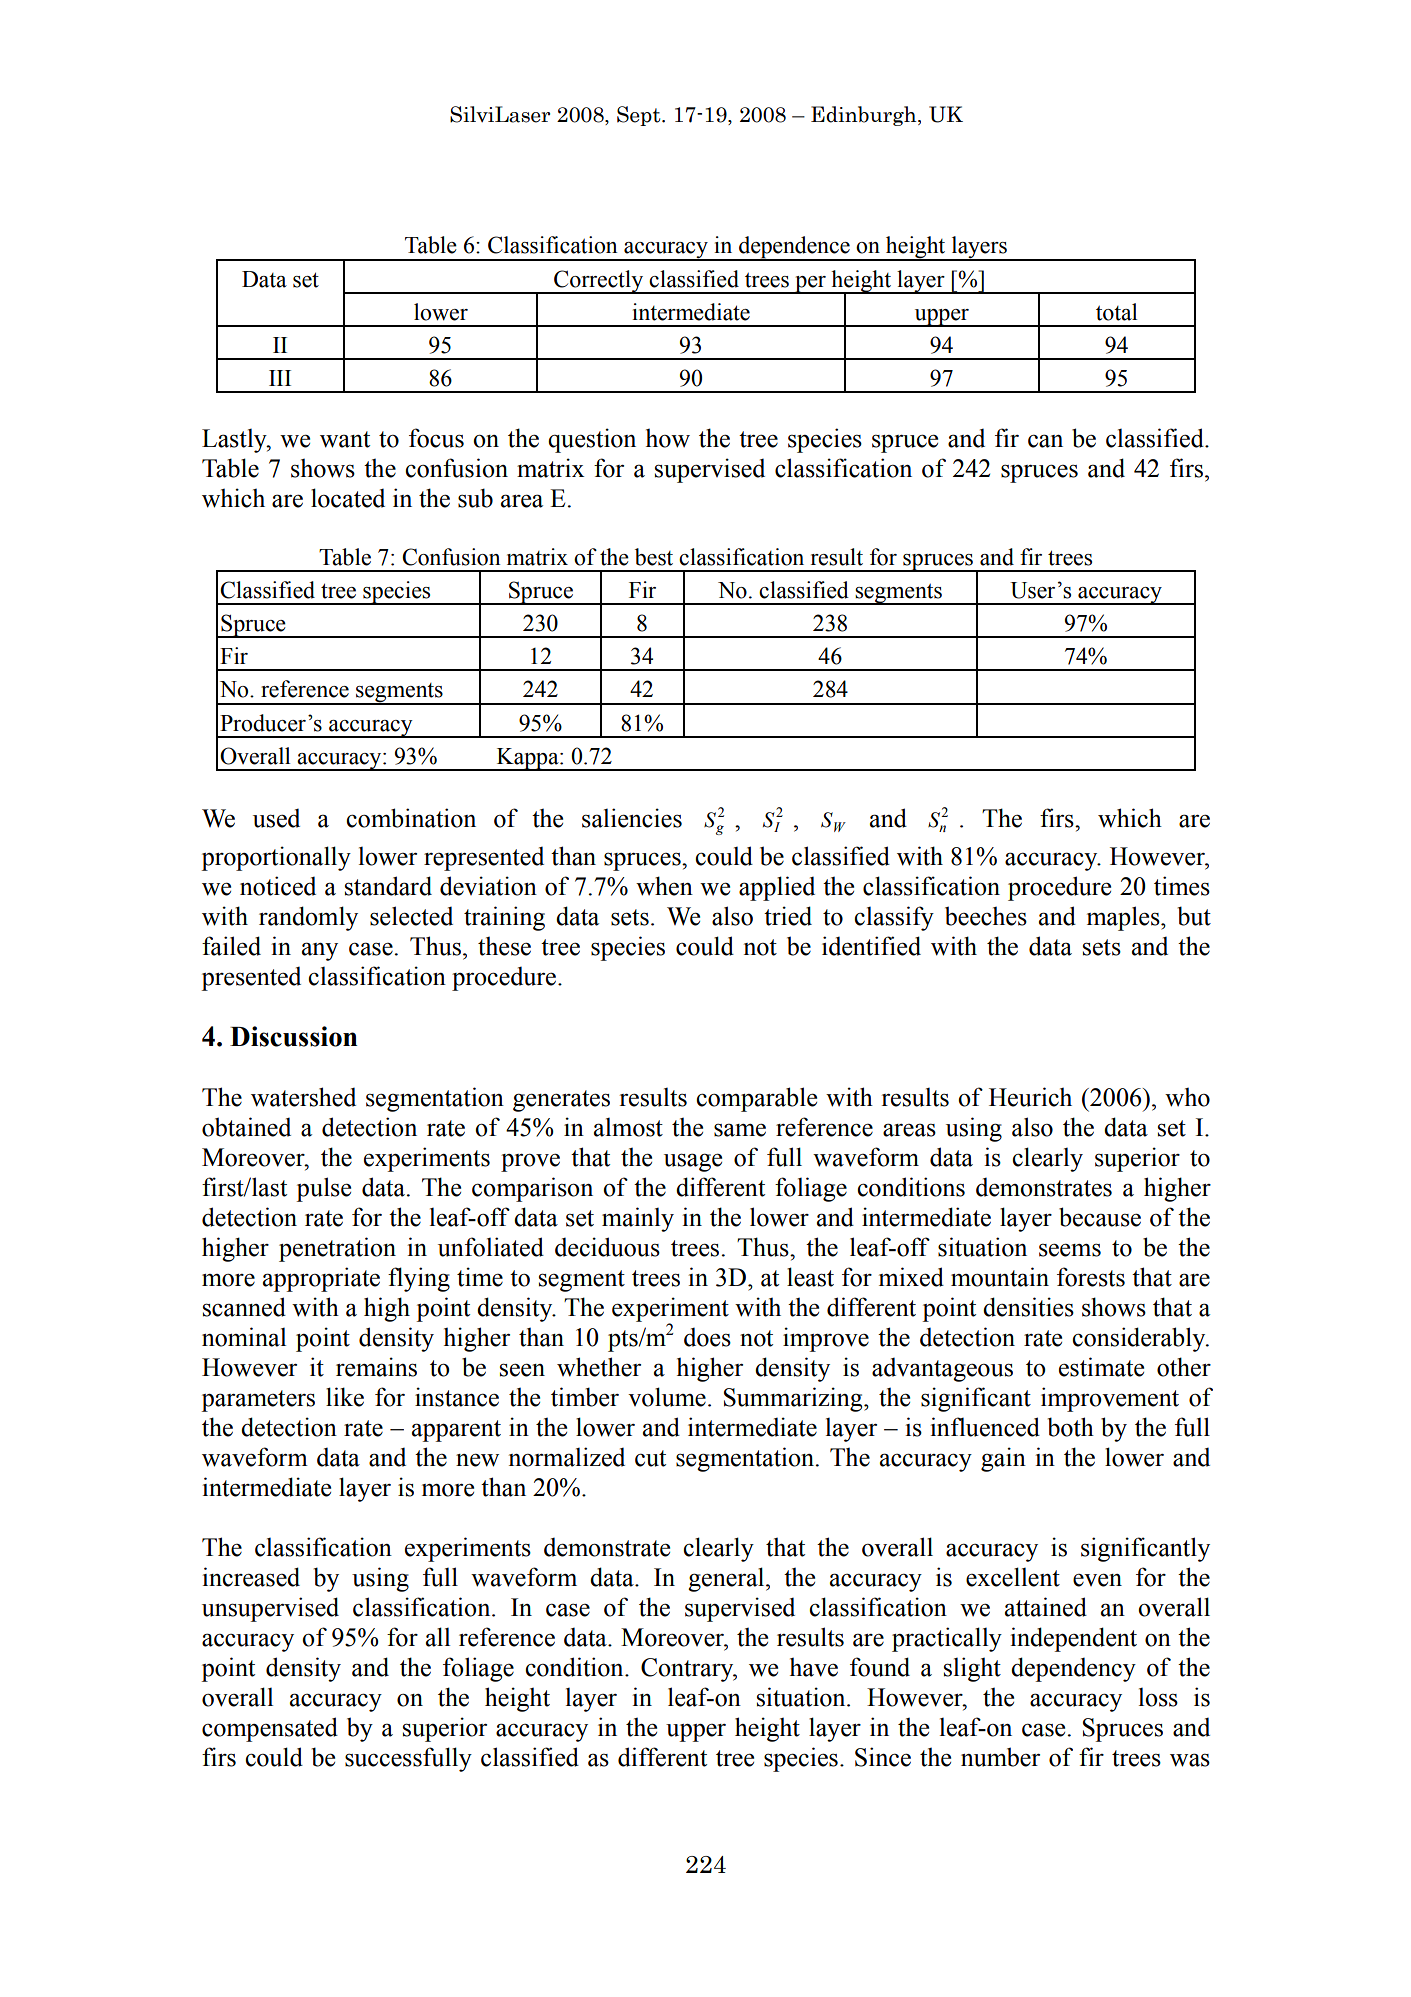 This screenshot has height=1997, width=1411. Describe the element at coordinates (320, 951) in the screenshot. I see `any` at that location.
